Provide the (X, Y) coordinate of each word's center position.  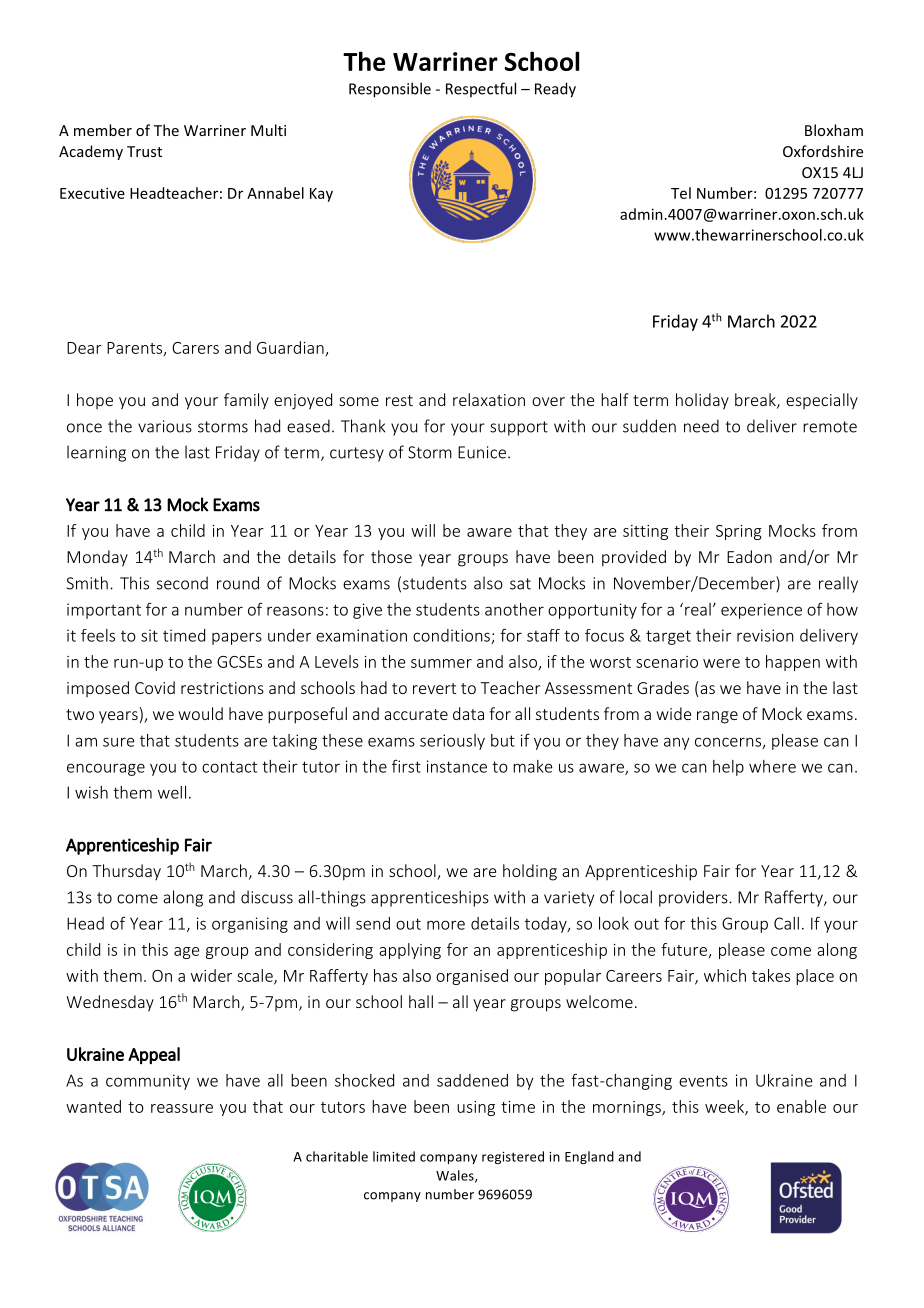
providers (694, 898)
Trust (144, 151)
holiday (702, 401)
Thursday (126, 872)
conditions (452, 636)
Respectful (481, 89)
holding (530, 872)
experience (761, 611)
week (725, 1107)
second (182, 583)
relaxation (489, 399)
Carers (195, 348)
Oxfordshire (823, 151)
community (148, 1082)
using (476, 1108)
